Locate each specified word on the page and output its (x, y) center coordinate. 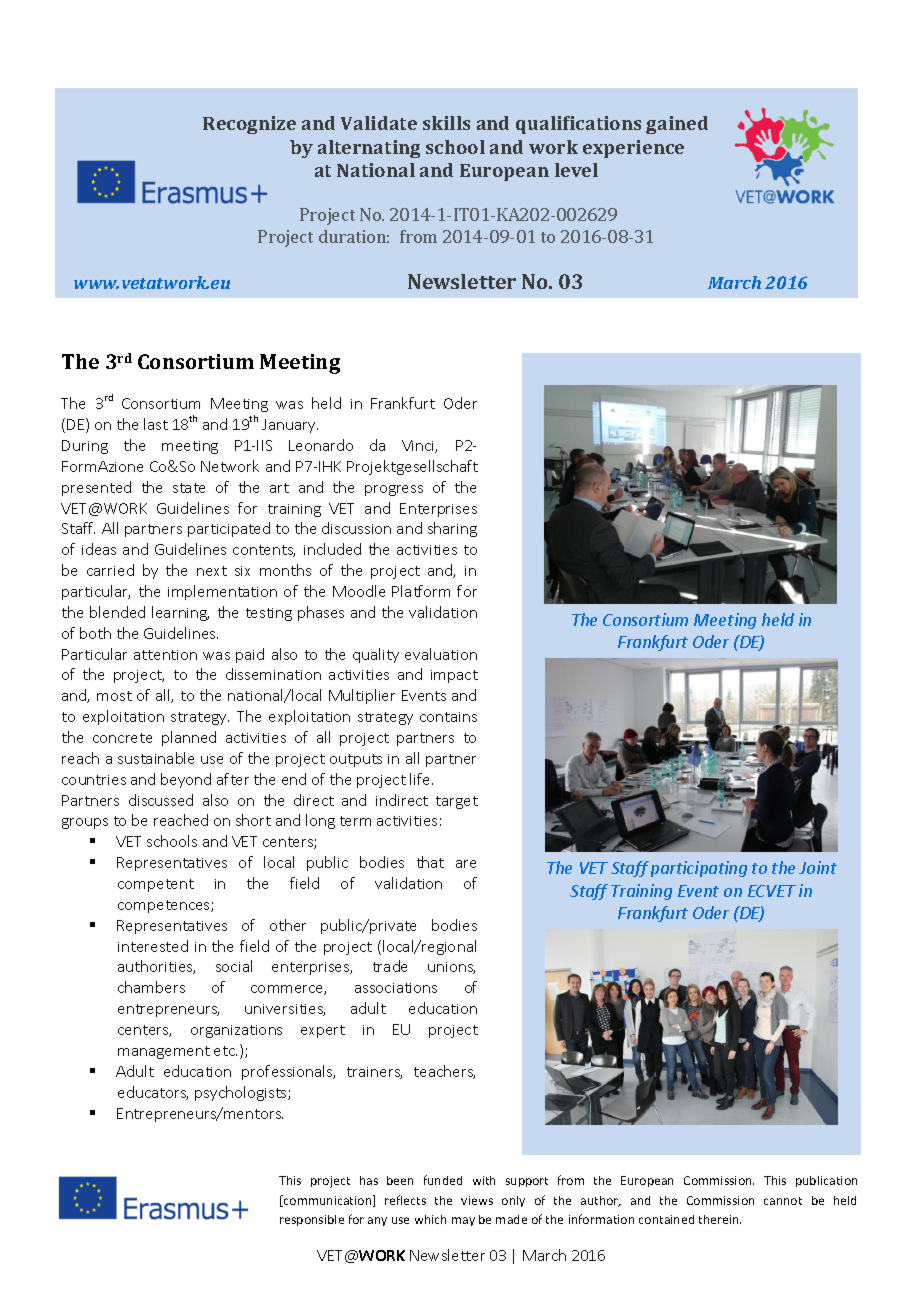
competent (156, 885)
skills (446, 123)
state (189, 488)
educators (153, 1093)
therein (720, 1219)
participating (699, 869)
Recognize (249, 125)
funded (443, 1180)
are (466, 864)
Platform (421, 591)
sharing (452, 529)
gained (677, 125)
